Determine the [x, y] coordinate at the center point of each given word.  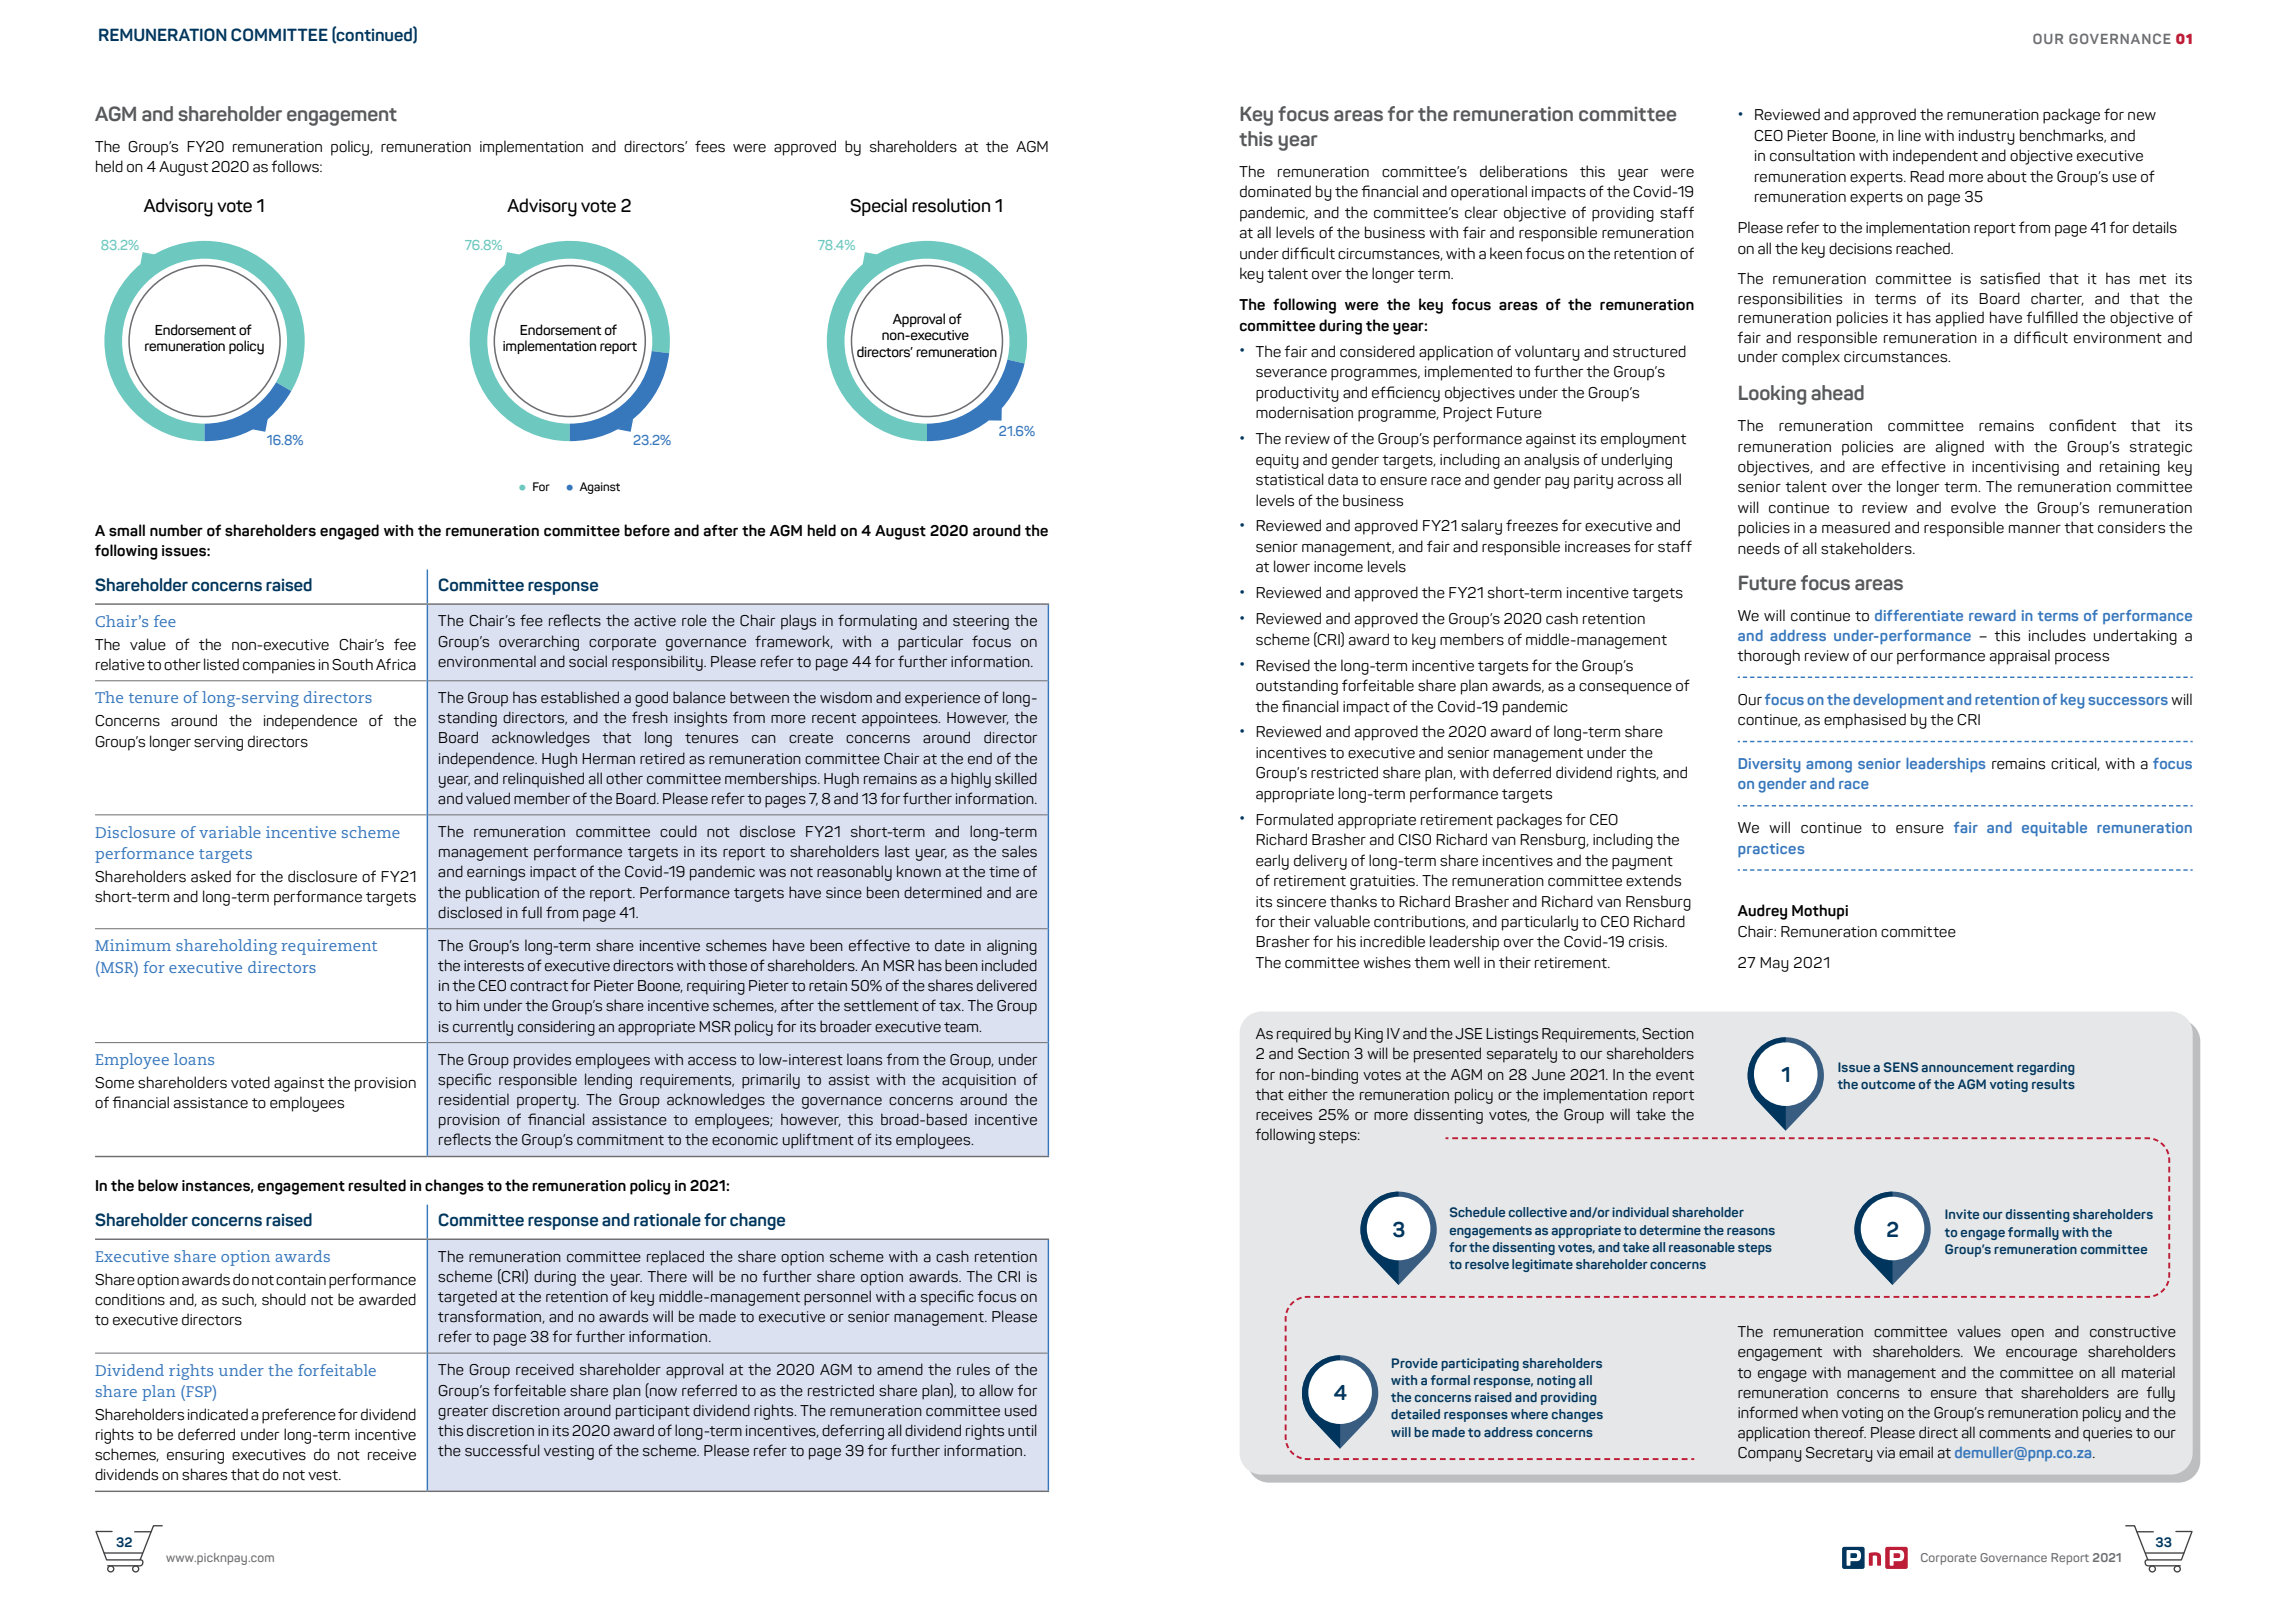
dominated [1275, 191]
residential [474, 1099]
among [1829, 767]
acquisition [979, 1081]
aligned [1960, 448]
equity [1277, 461]
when [1820, 1412]
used [1021, 1410]
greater [463, 1413]
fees [710, 146]
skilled [1016, 778]
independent [1935, 157]
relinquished [543, 780]
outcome [1888, 1084]
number [176, 530]
